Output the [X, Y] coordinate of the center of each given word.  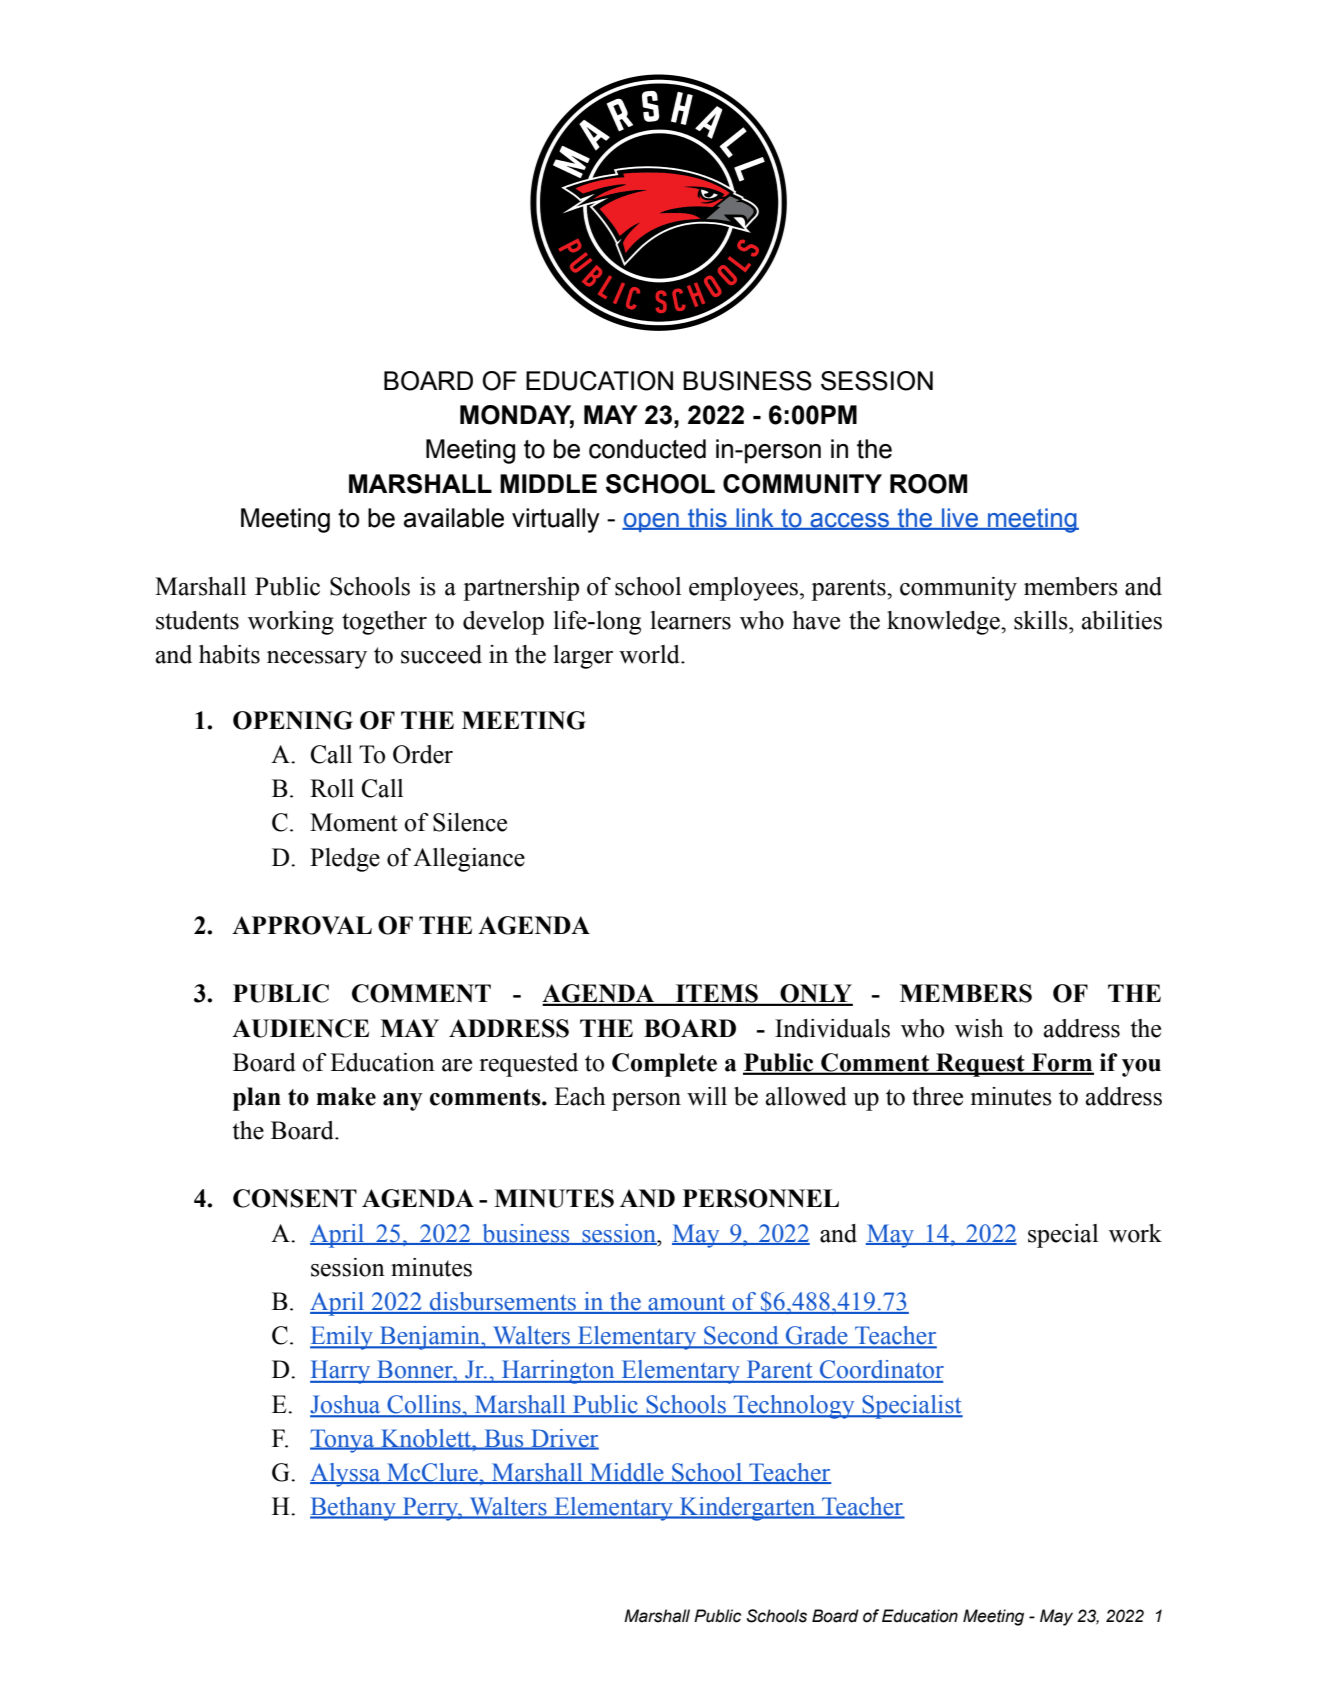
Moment [354, 822]
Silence [470, 822]
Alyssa [346, 1475]
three [937, 1096]
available [454, 518]
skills [1042, 620]
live [960, 519]
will [707, 1096]
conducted [647, 449]
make [346, 1096]
